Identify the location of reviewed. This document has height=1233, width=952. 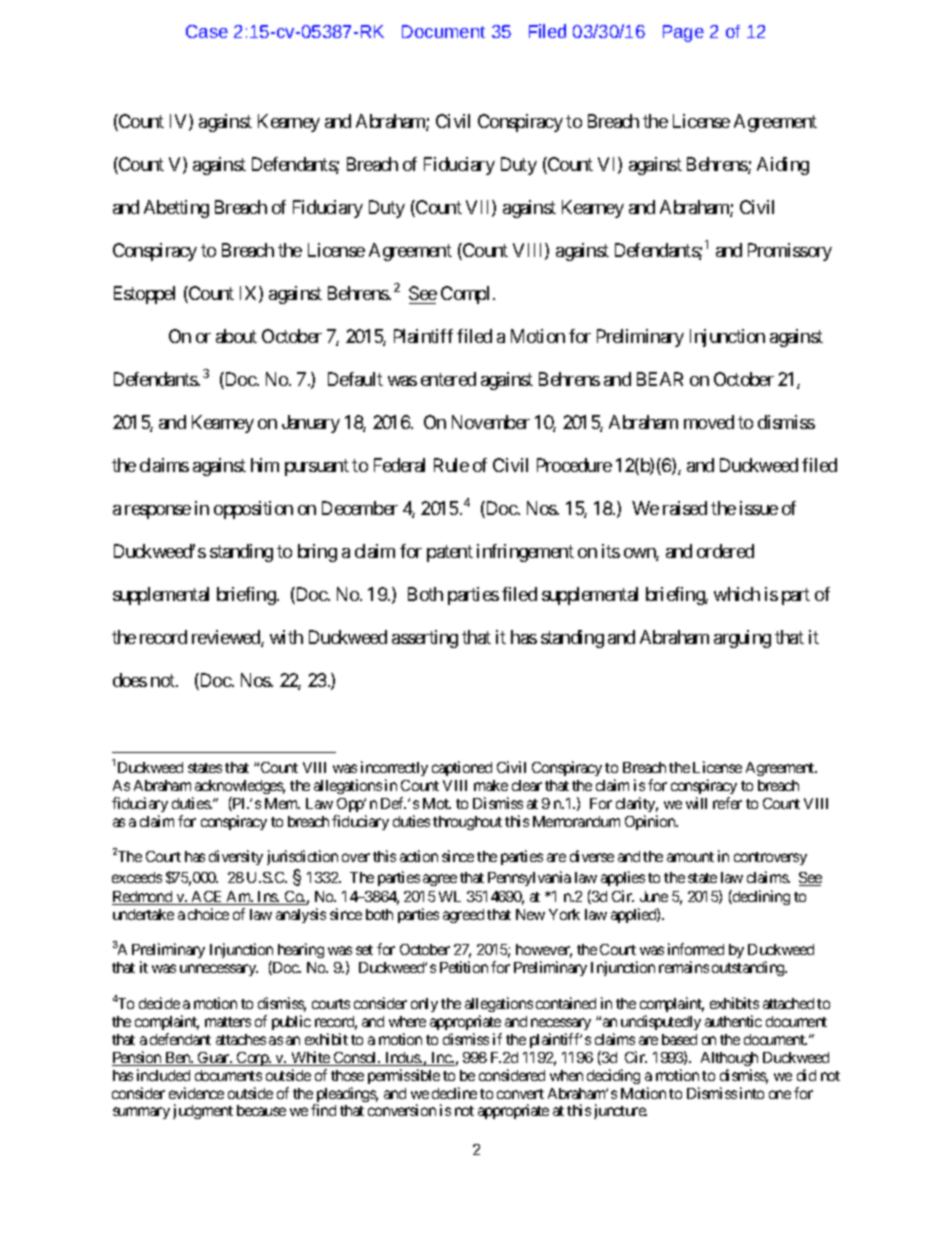
(227, 638).
